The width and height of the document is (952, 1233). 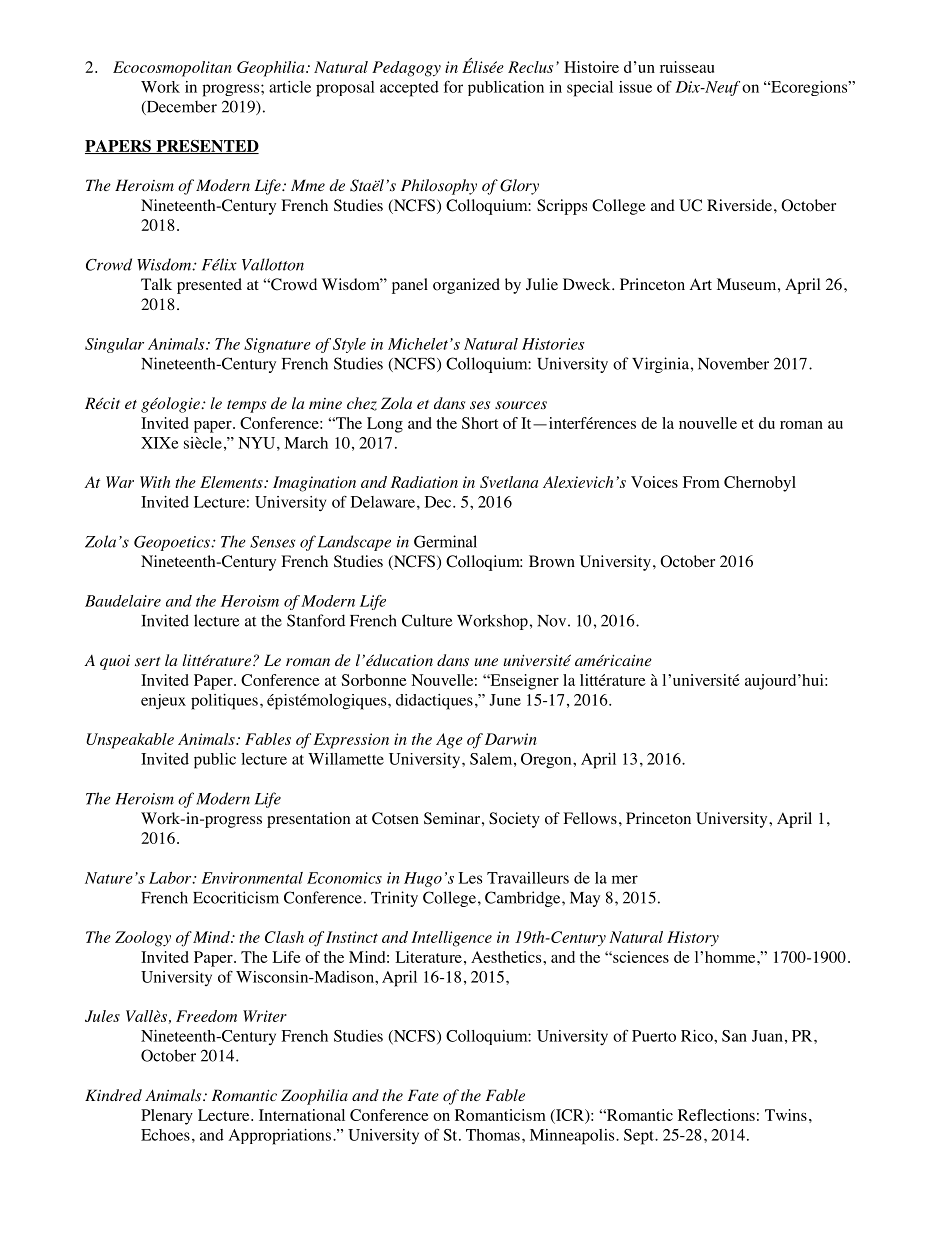 I want to click on From, so click(x=701, y=482).
